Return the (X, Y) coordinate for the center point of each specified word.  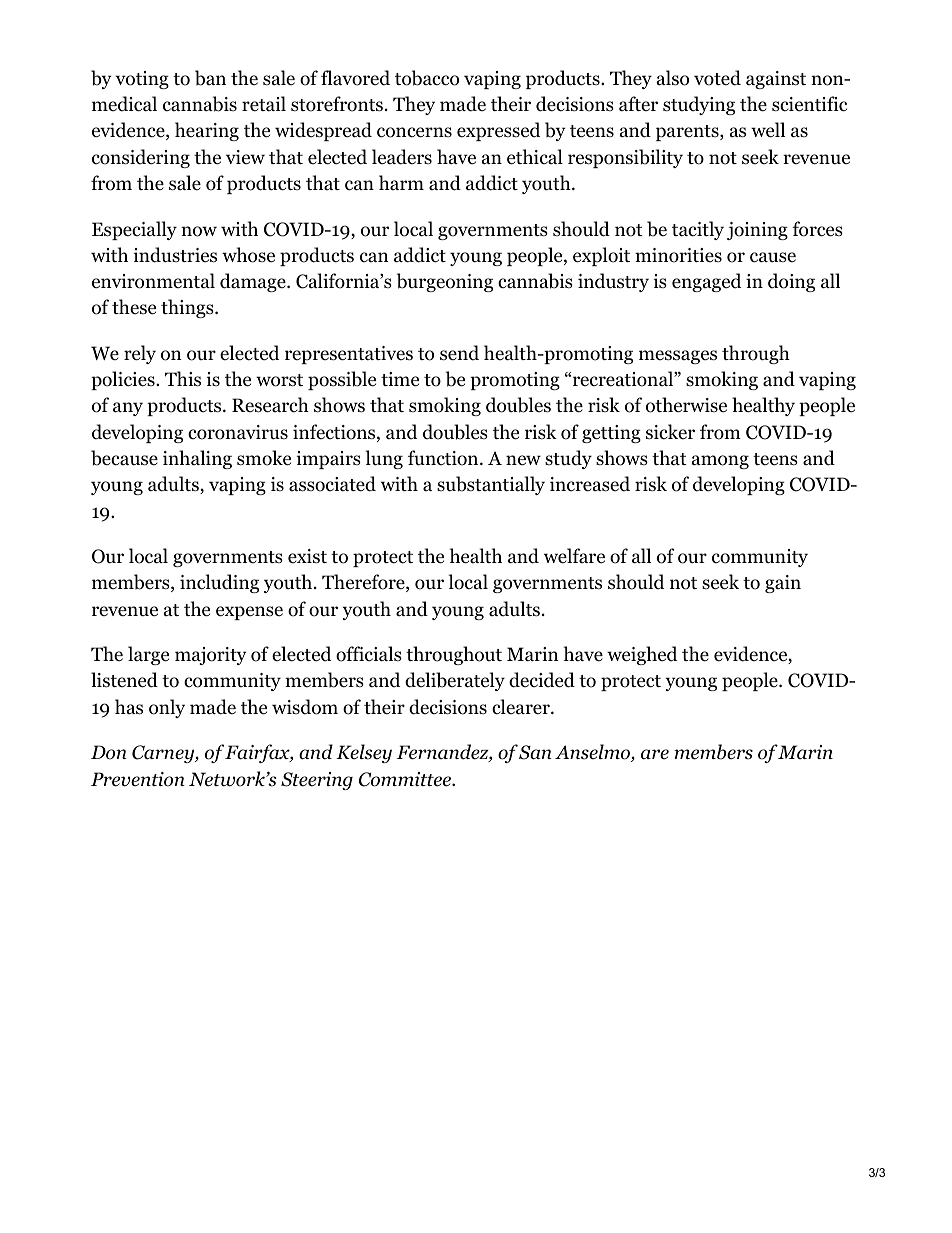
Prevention (138, 779)
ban (210, 78)
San (535, 752)
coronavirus (238, 432)
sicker (670, 432)
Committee (406, 779)
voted (717, 78)
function (444, 458)
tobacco (427, 78)
